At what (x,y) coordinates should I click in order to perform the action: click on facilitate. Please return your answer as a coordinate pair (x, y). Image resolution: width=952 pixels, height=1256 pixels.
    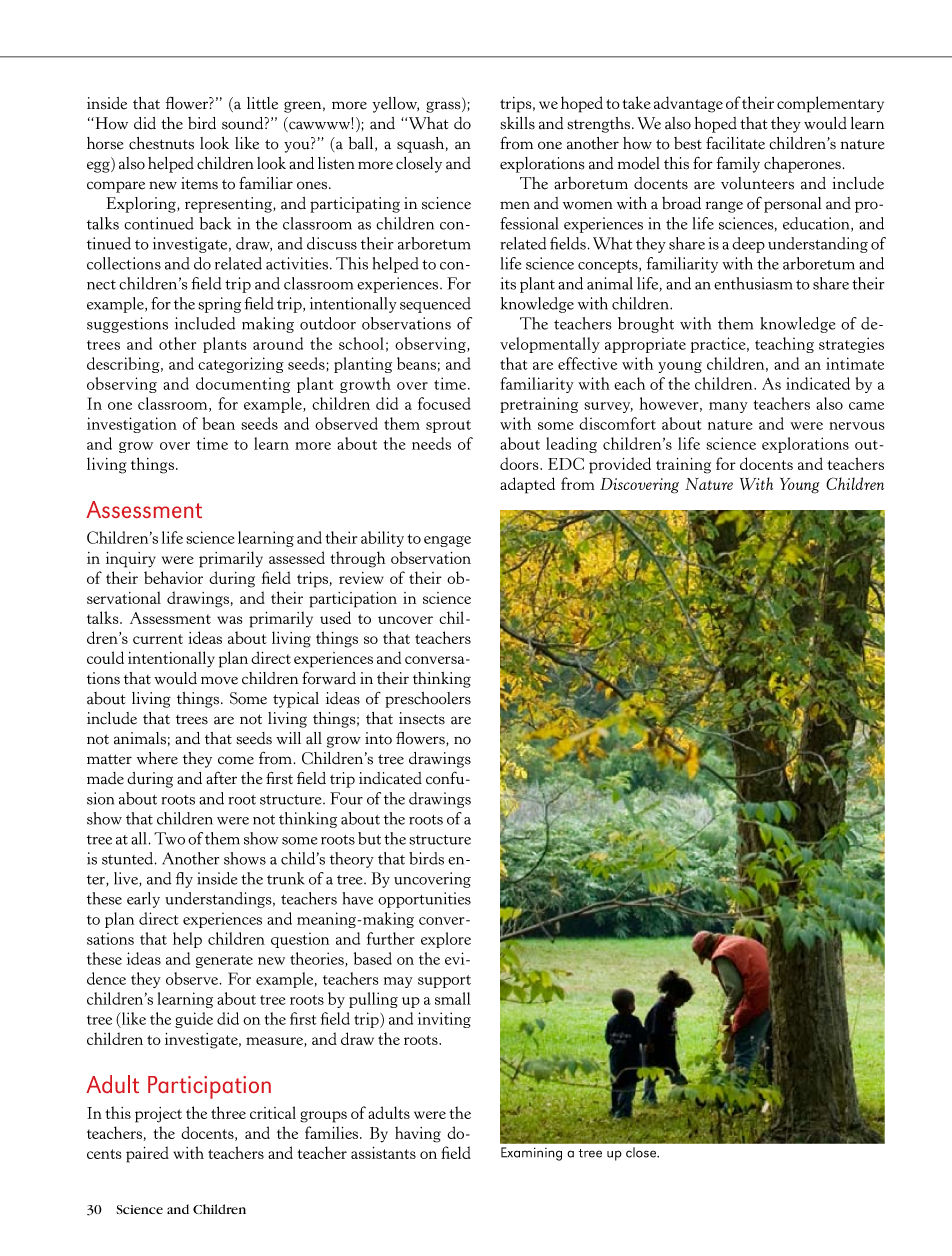
    Looking at the image, I should click on (735, 143).
